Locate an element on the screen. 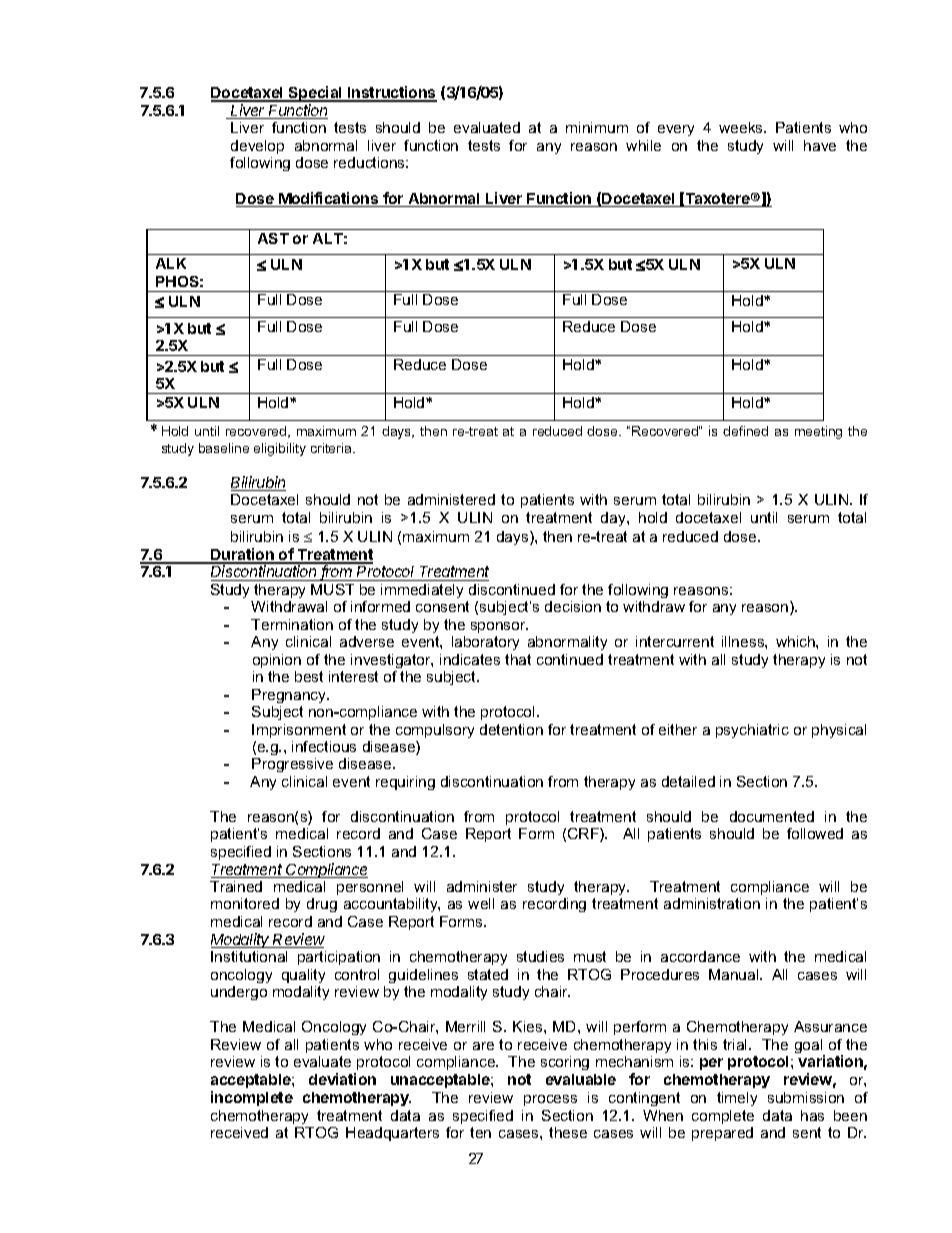  detention is located at coordinates (511, 729).
